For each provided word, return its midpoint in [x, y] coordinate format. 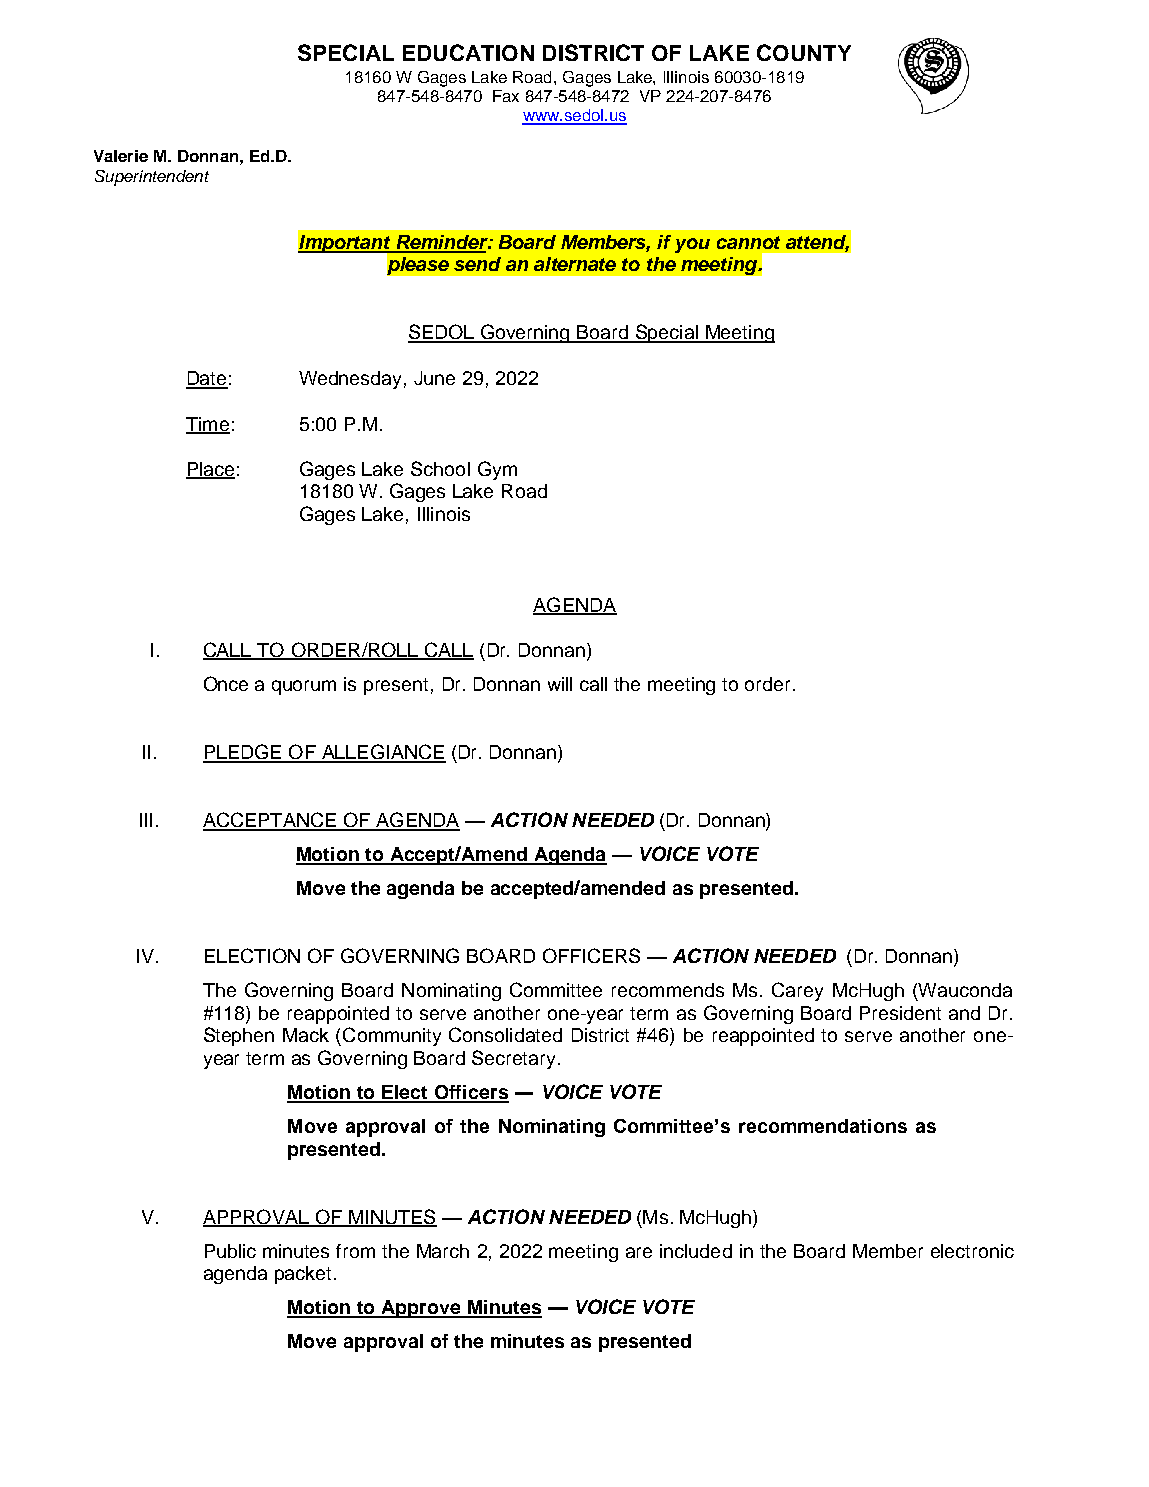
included [696, 1251]
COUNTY [804, 52]
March [443, 1251]
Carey [797, 991]
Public [230, 1251]
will [560, 684]
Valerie [121, 156]
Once [226, 683]
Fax [506, 96]
